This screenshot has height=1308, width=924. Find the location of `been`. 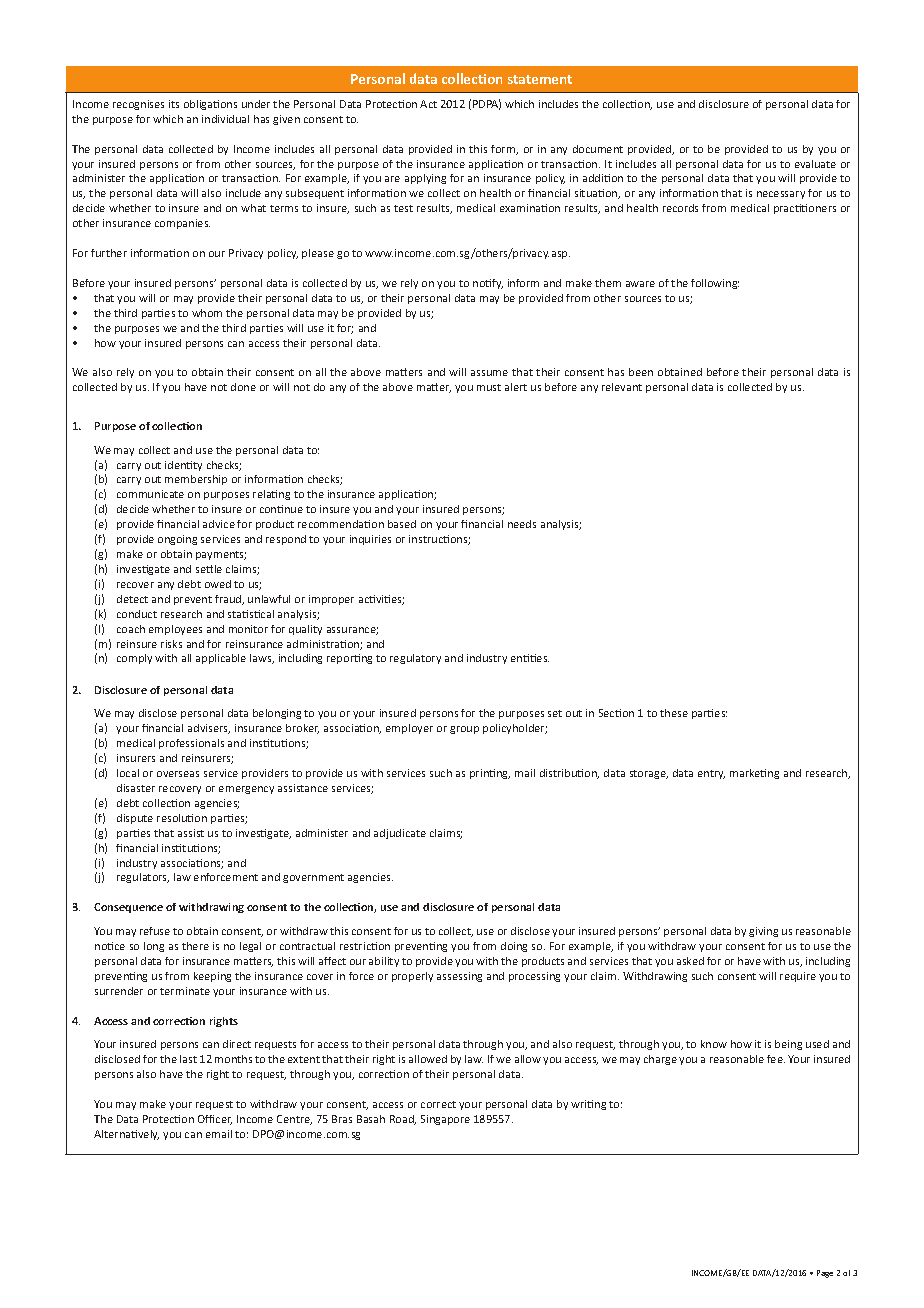

been is located at coordinates (641, 372).
